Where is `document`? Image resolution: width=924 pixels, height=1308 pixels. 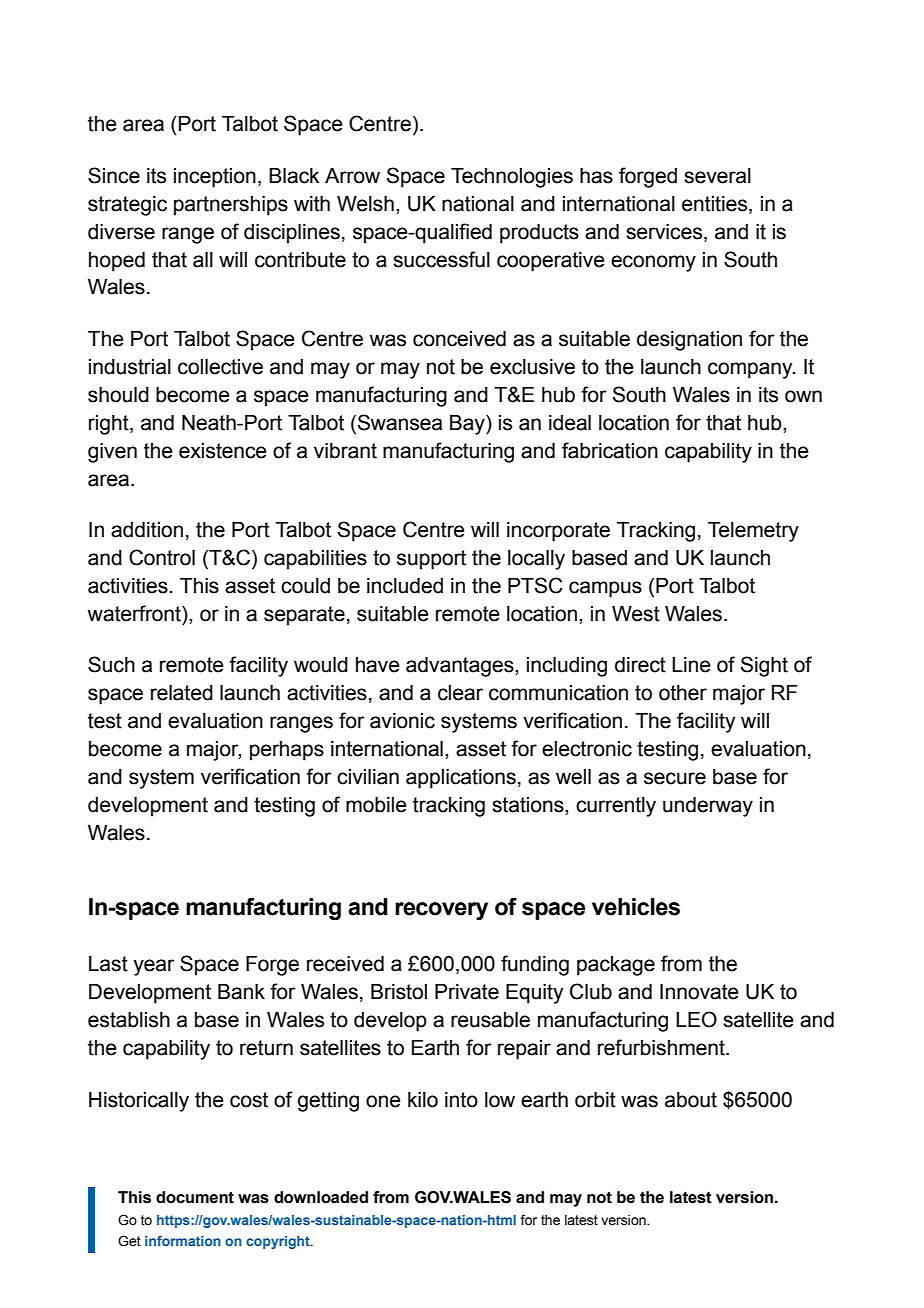 document is located at coordinates (195, 1197).
